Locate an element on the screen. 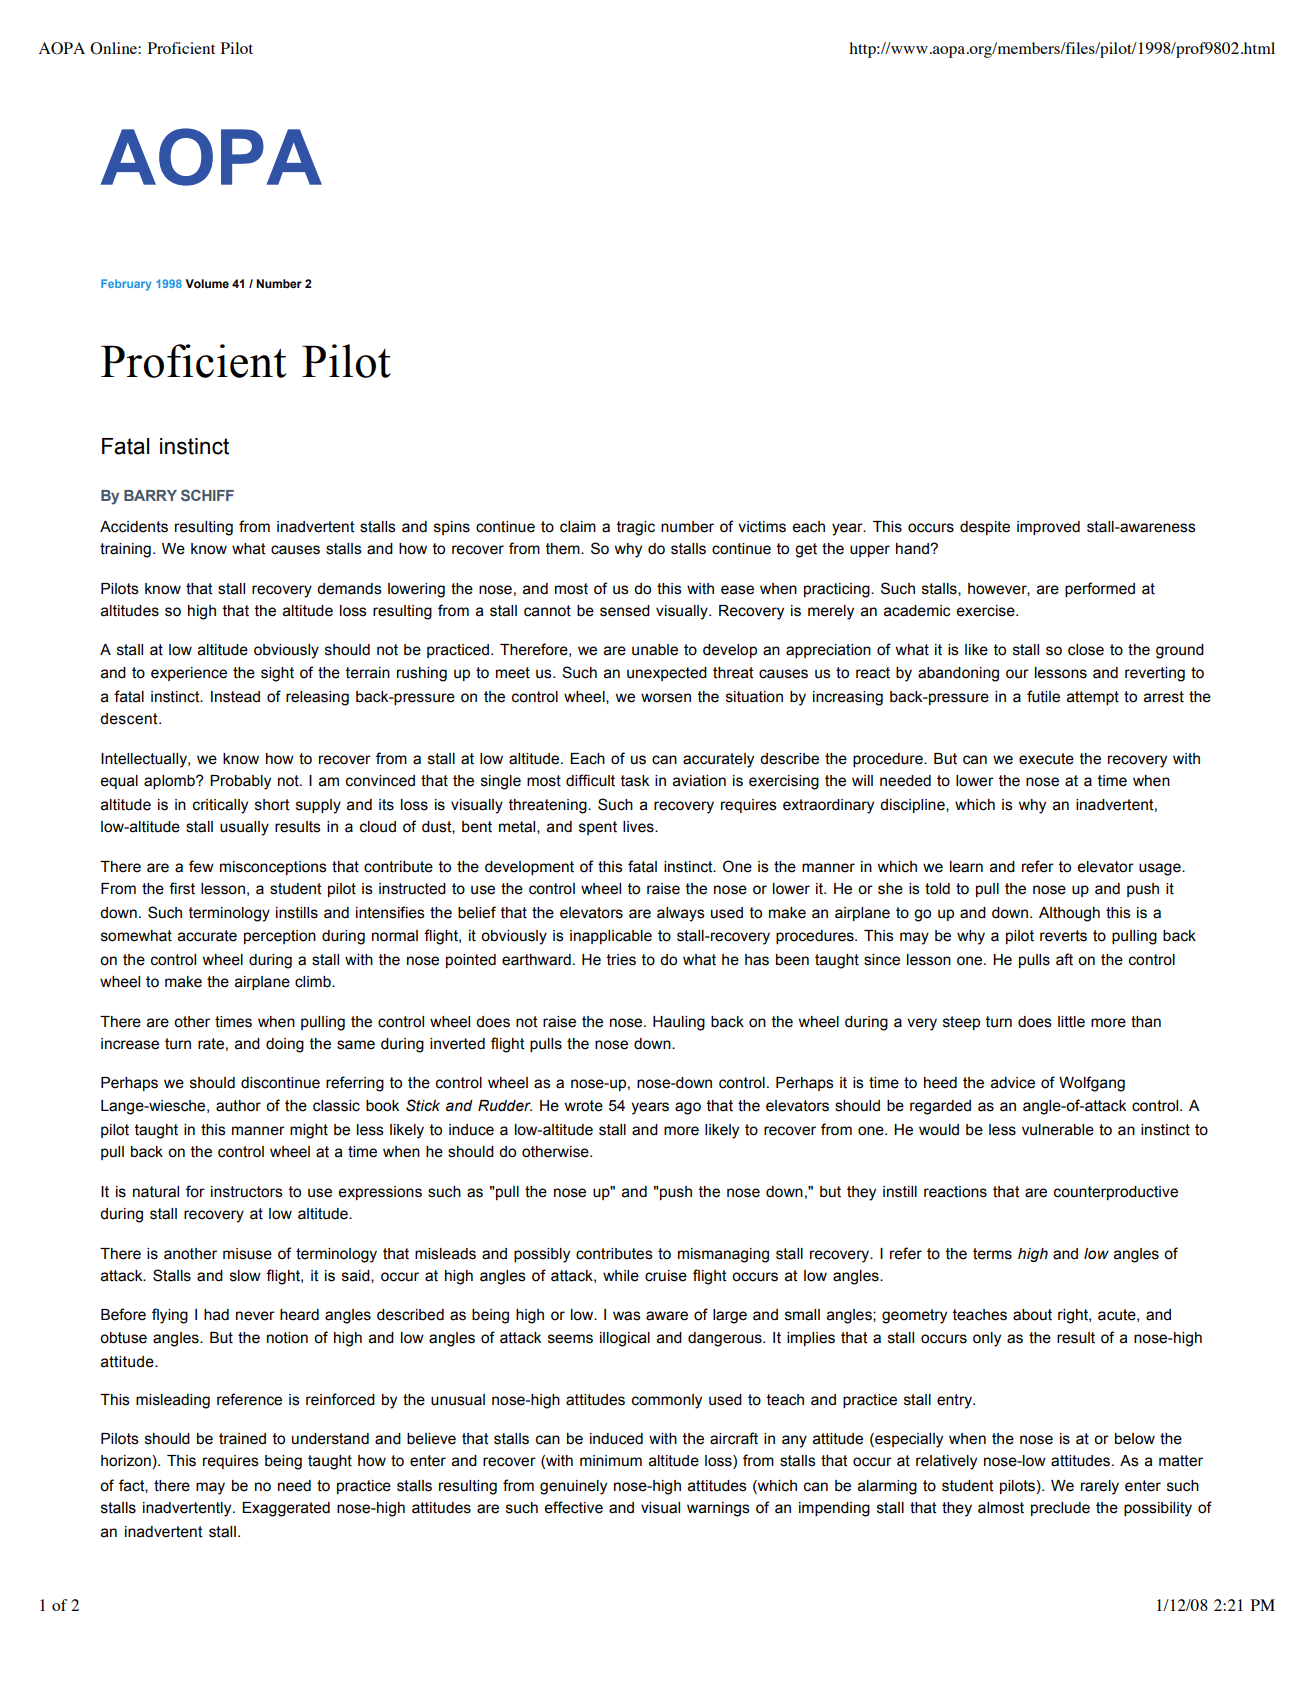 The width and height of the screenshot is (1314, 1701). sensed is located at coordinates (625, 611).
